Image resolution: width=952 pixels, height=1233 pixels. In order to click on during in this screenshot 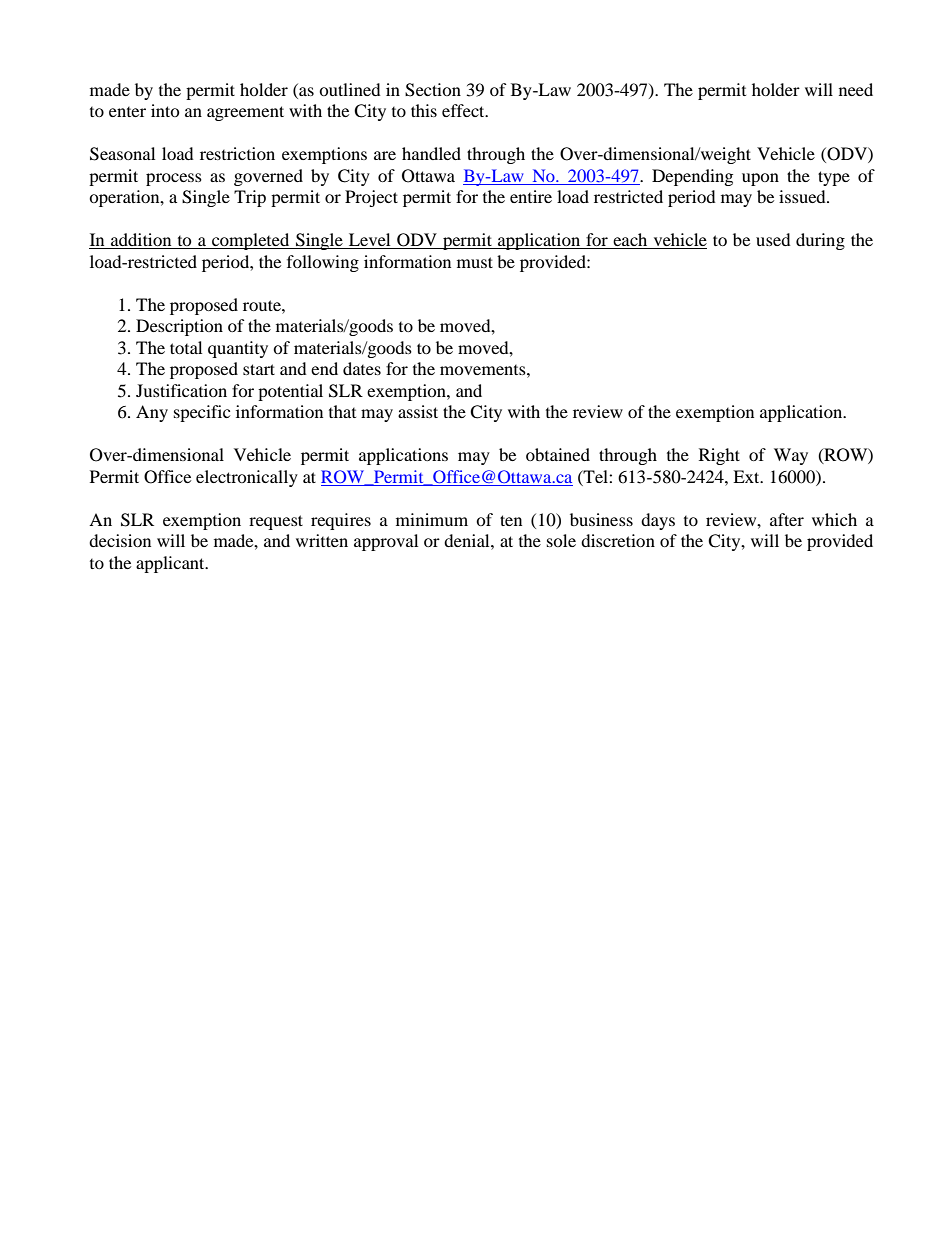, I will do `click(820, 241)`.
